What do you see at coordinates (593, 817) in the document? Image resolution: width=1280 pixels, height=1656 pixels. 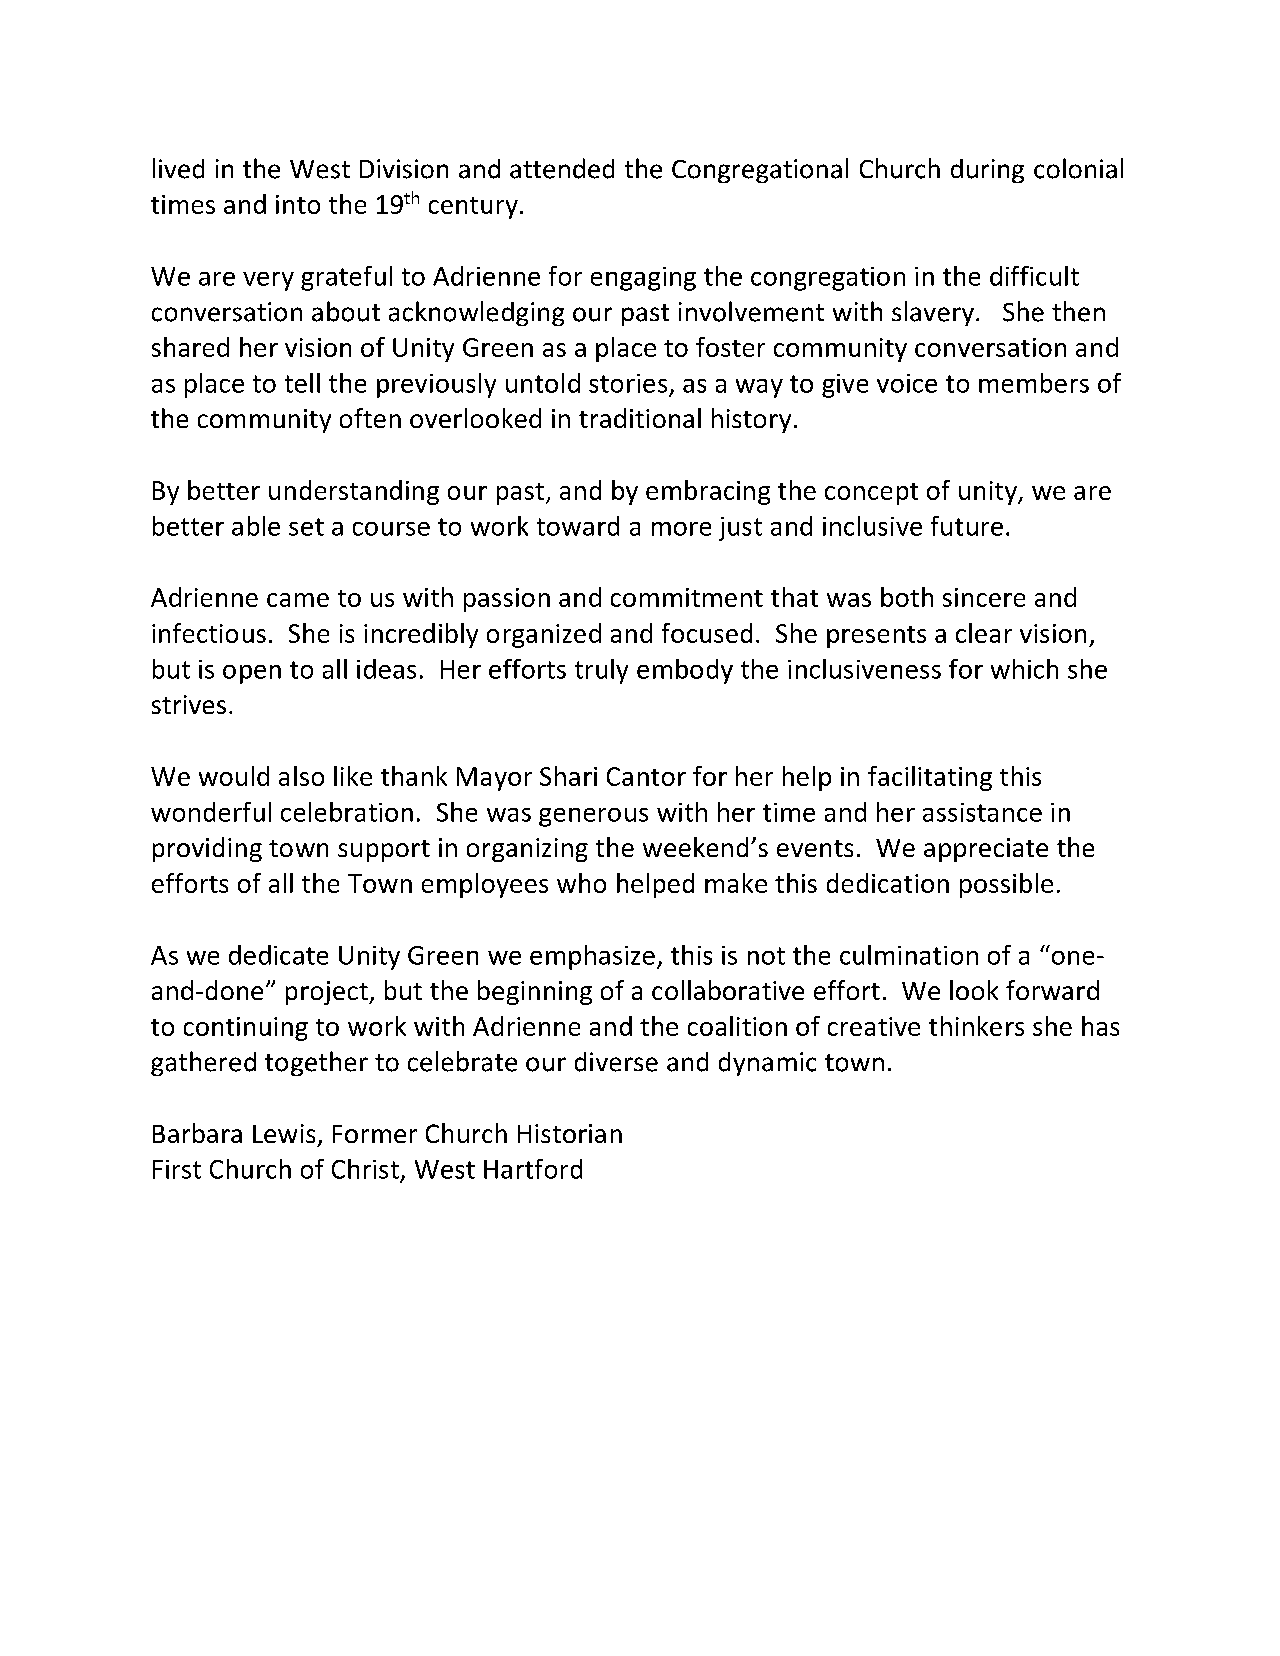 I see `generous` at bounding box center [593, 817].
